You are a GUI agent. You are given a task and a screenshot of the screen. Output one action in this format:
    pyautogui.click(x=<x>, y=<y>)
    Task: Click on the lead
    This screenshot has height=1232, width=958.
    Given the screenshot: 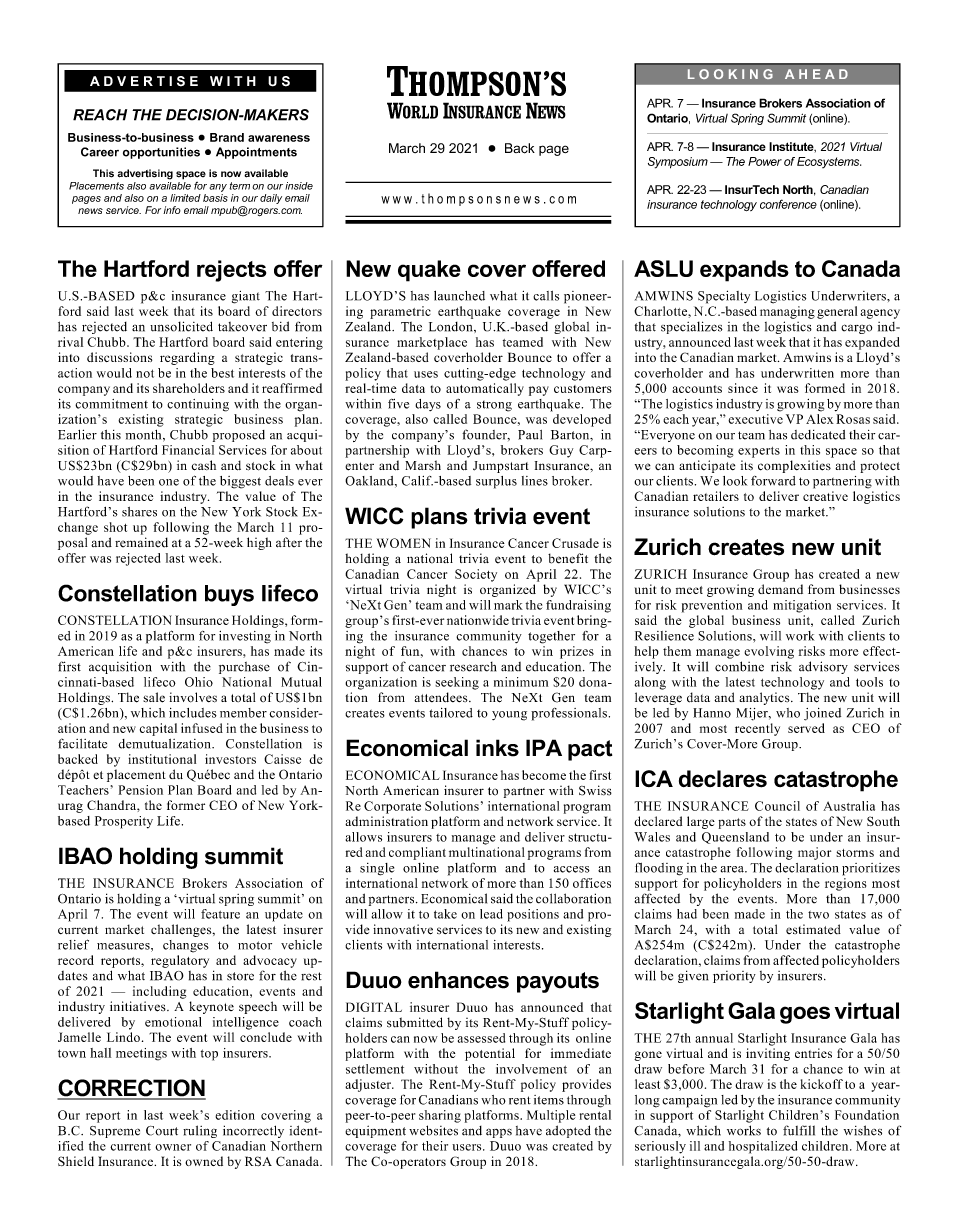 What is the action you would take?
    pyautogui.click(x=491, y=914)
